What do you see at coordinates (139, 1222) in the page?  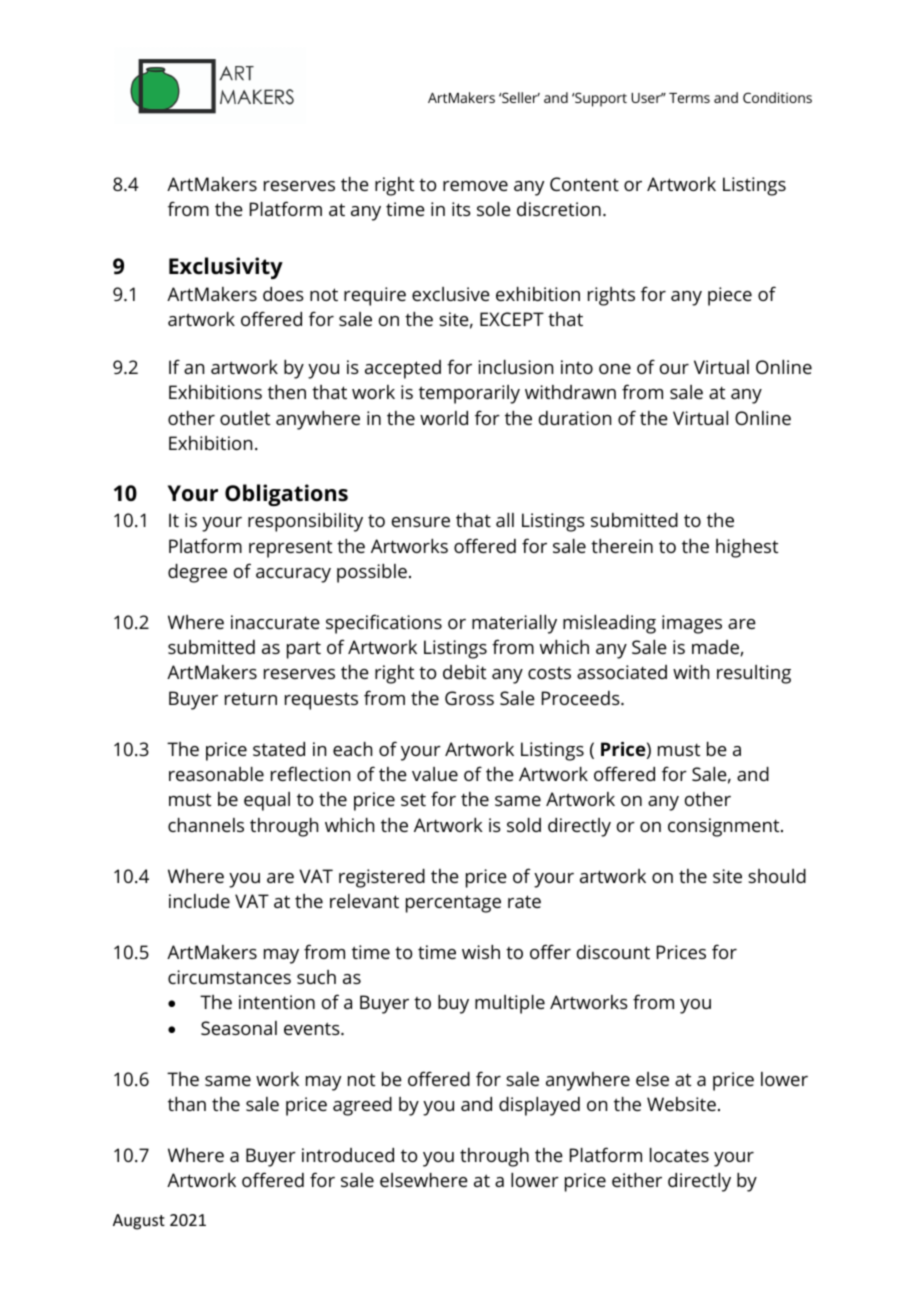 I see `August` at bounding box center [139, 1222].
